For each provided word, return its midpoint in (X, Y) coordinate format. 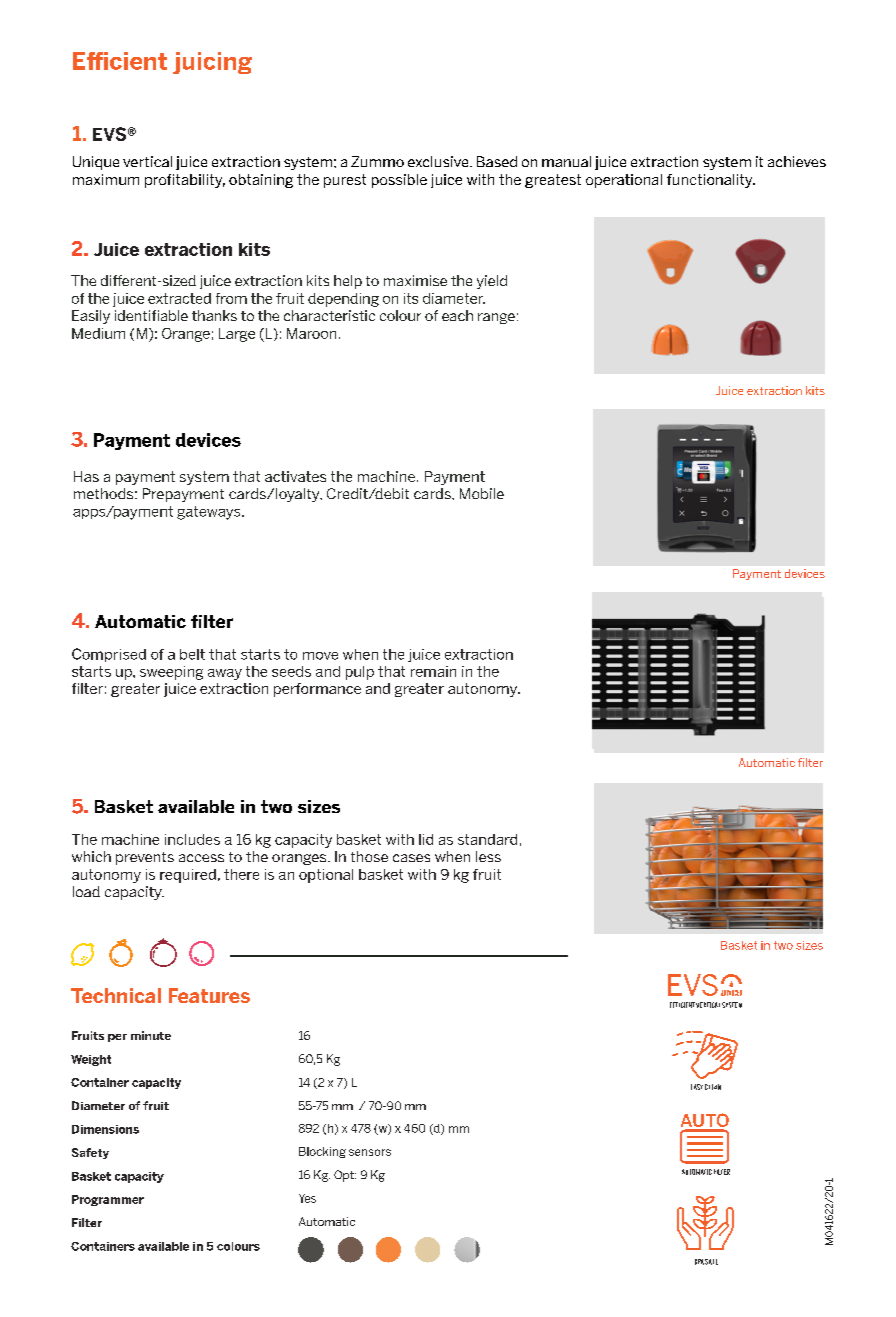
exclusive (439, 161)
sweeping (171, 673)
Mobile (482, 493)
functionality (711, 181)
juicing (212, 63)
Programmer (108, 1200)
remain (433, 671)
